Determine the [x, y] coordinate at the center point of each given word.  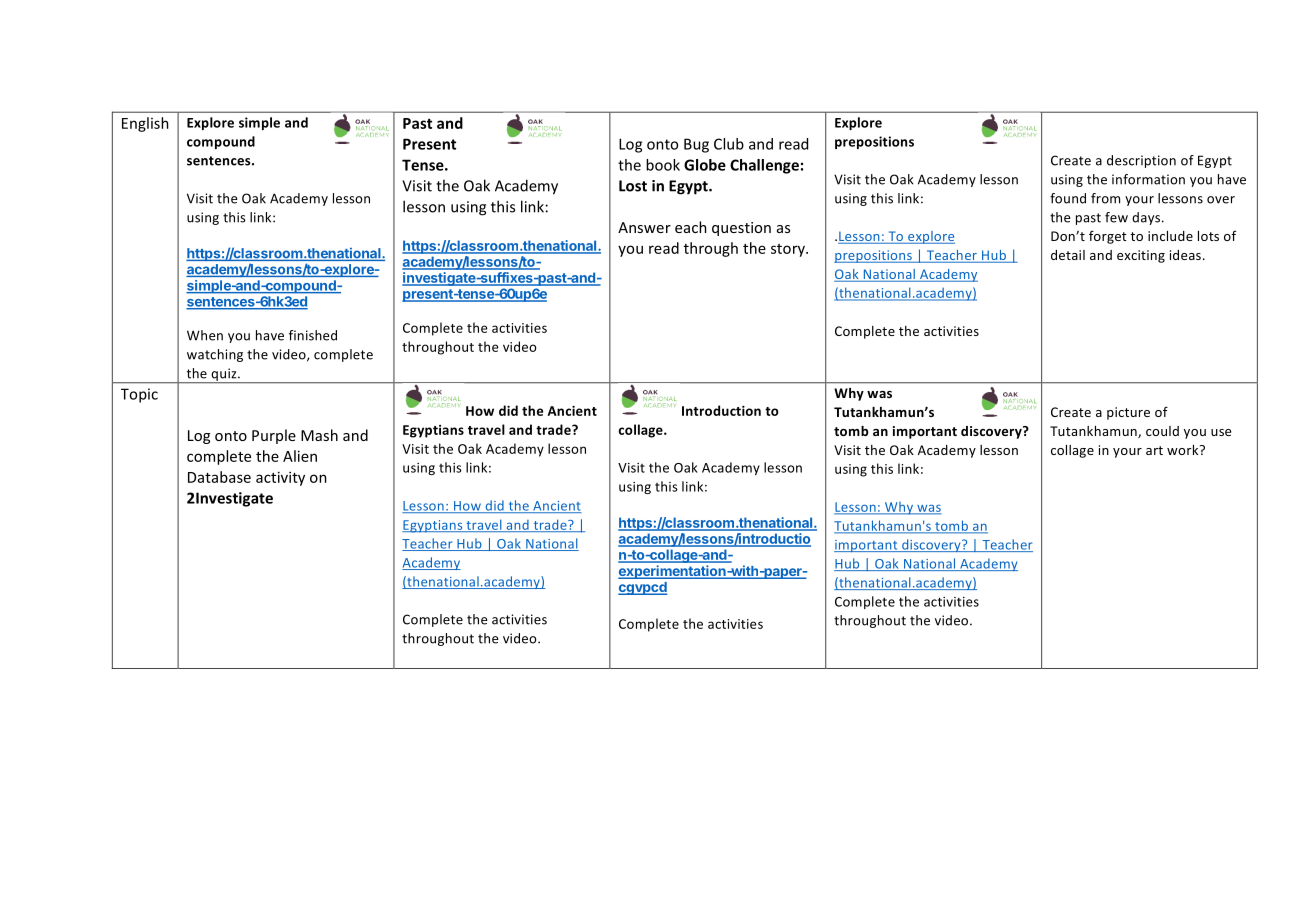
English [145, 124]
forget [1108, 237]
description [1141, 161]
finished [313, 335]
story [789, 250]
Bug [696, 145]
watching [215, 355]
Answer [644, 227]
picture [1128, 413]
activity [280, 478]
